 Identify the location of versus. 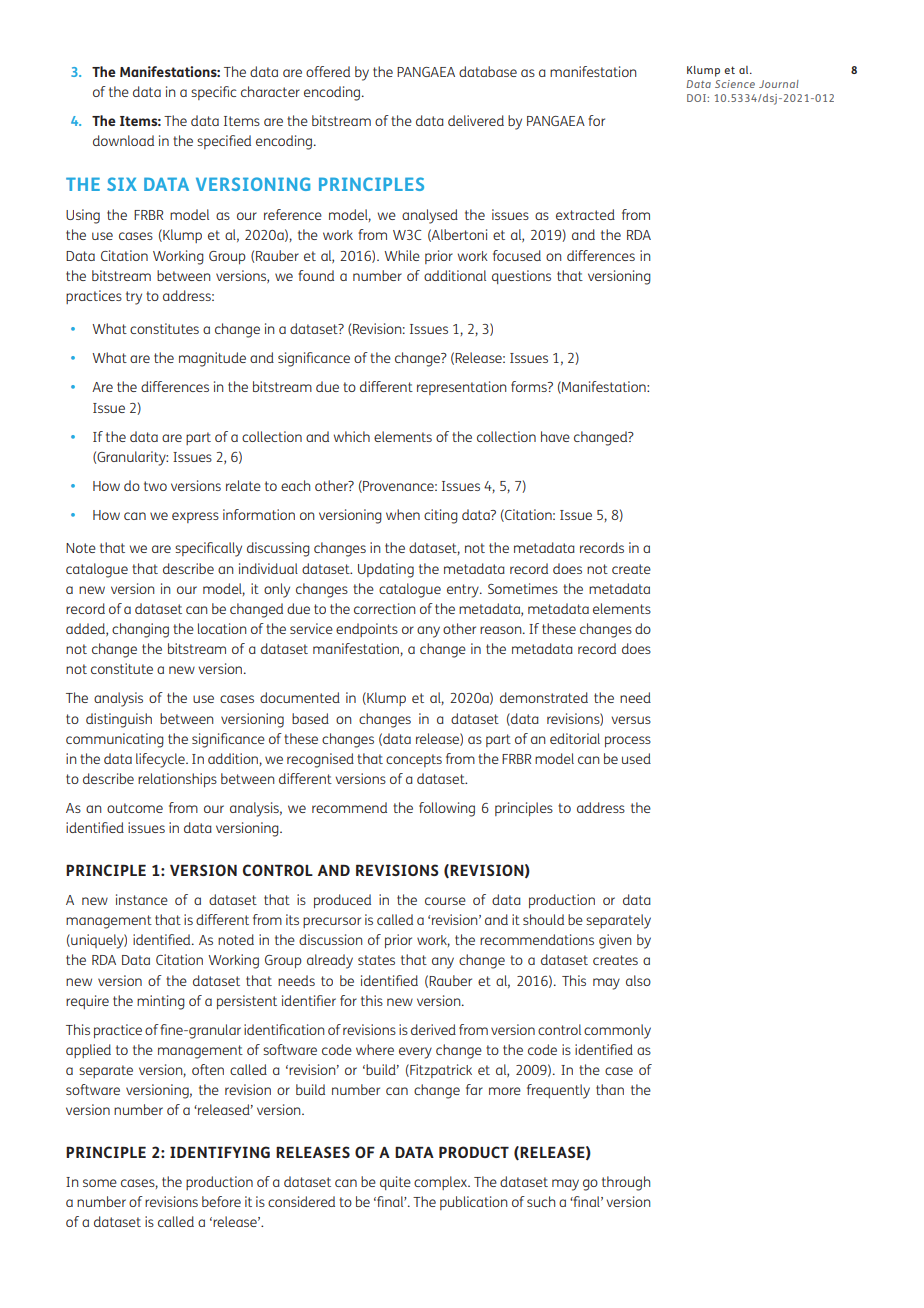
(631, 720).
